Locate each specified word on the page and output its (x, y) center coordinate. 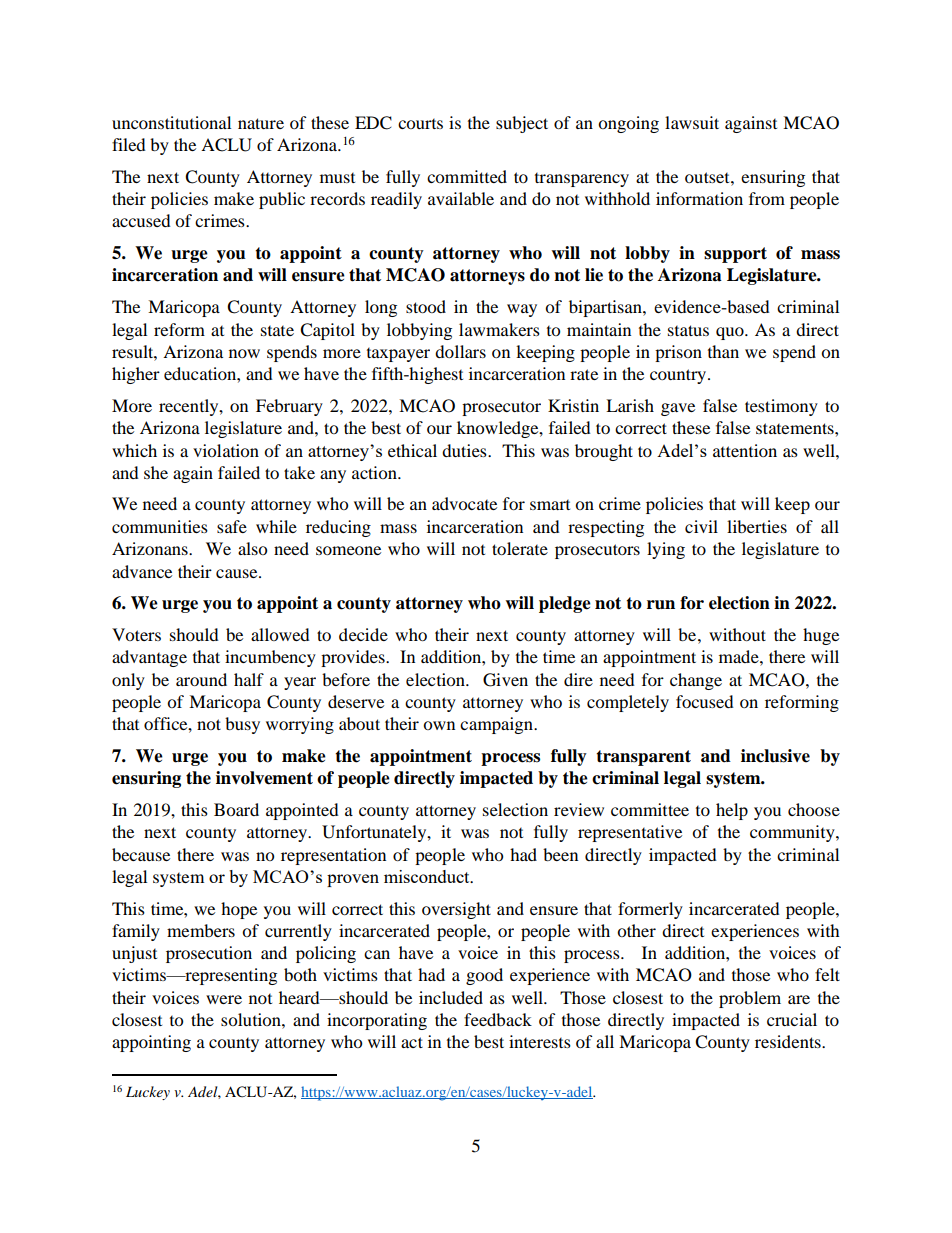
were (224, 999)
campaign (498, 725)
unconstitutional (171, 122)
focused (705, 701)
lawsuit (692, 122)
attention (745, 450)
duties (465, 450)
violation (226, 450)
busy (242, 725)
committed (467, 176)
